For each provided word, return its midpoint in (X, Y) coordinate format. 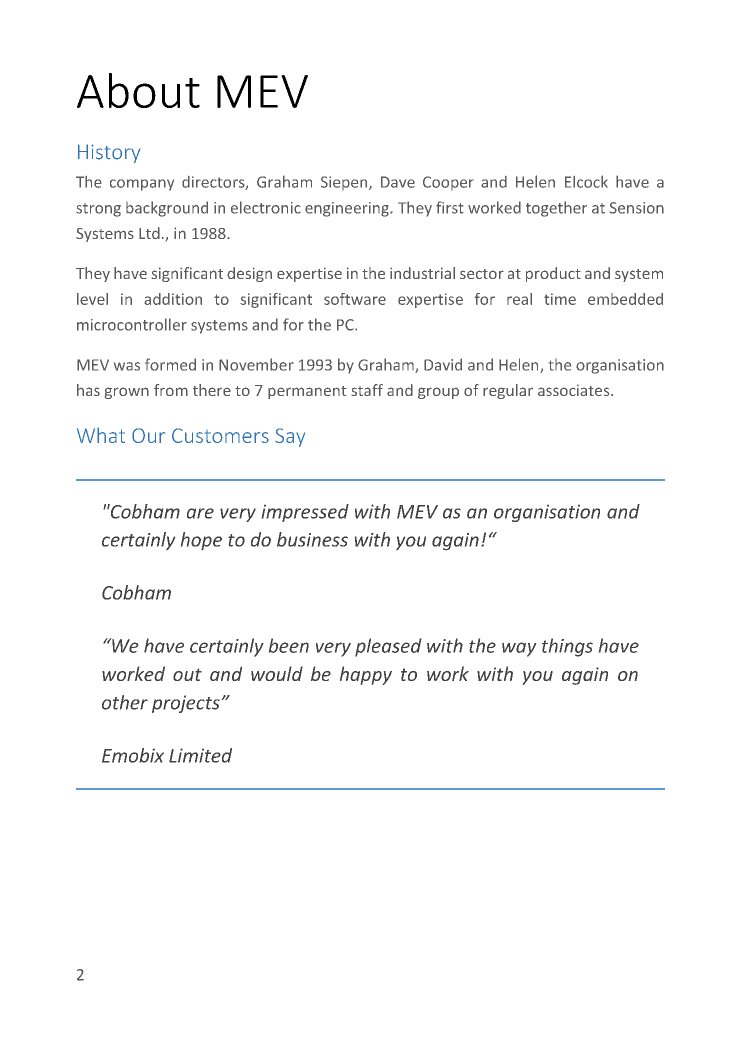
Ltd (149, 233)
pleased (388, 647)
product (553, 274)
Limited (200, 755)
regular (508, 391)
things (567, 647)
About (138, 90)
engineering (348, 209)
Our (148, 435)
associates (575, 390)
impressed (305, 513)
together (556, 209)
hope (201, 541)
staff (367, 390)
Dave (398, 182)
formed (170, 364)
